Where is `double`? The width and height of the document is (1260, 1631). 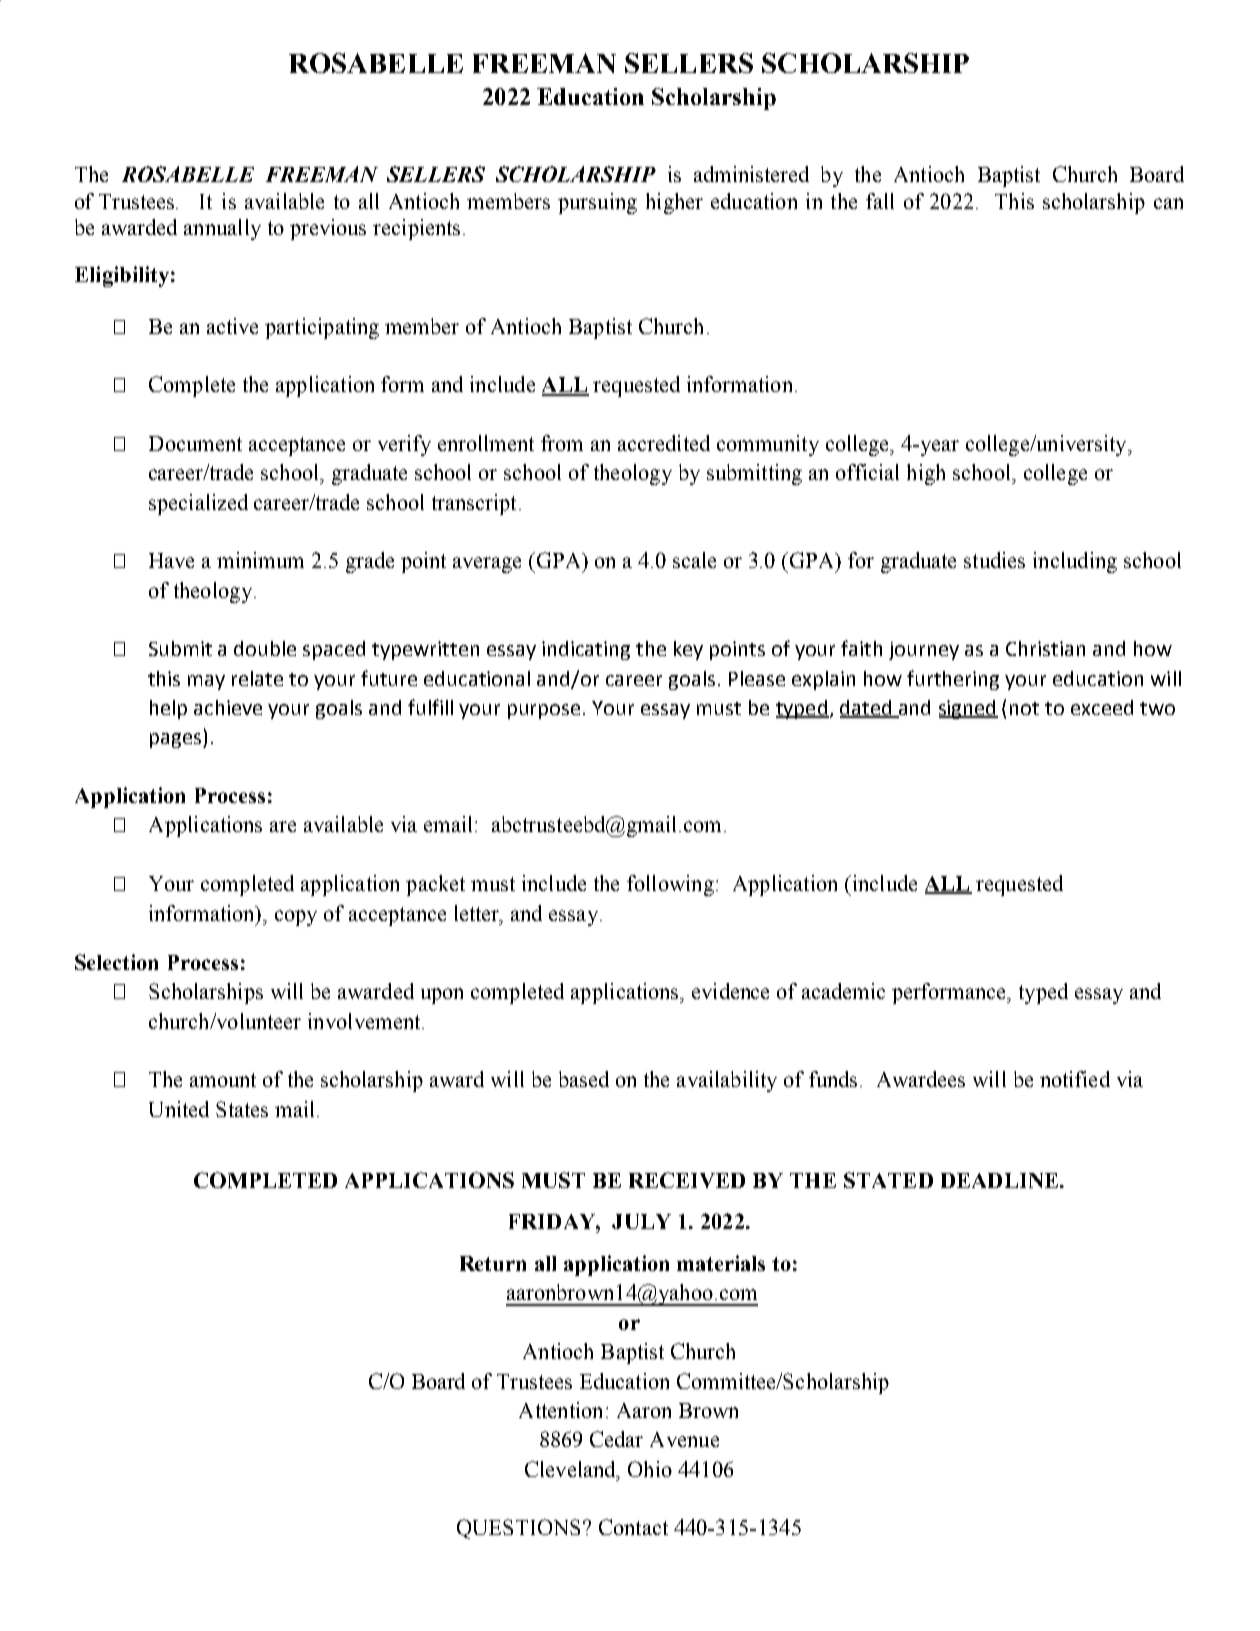 double is located at coordinates (265, 648).
